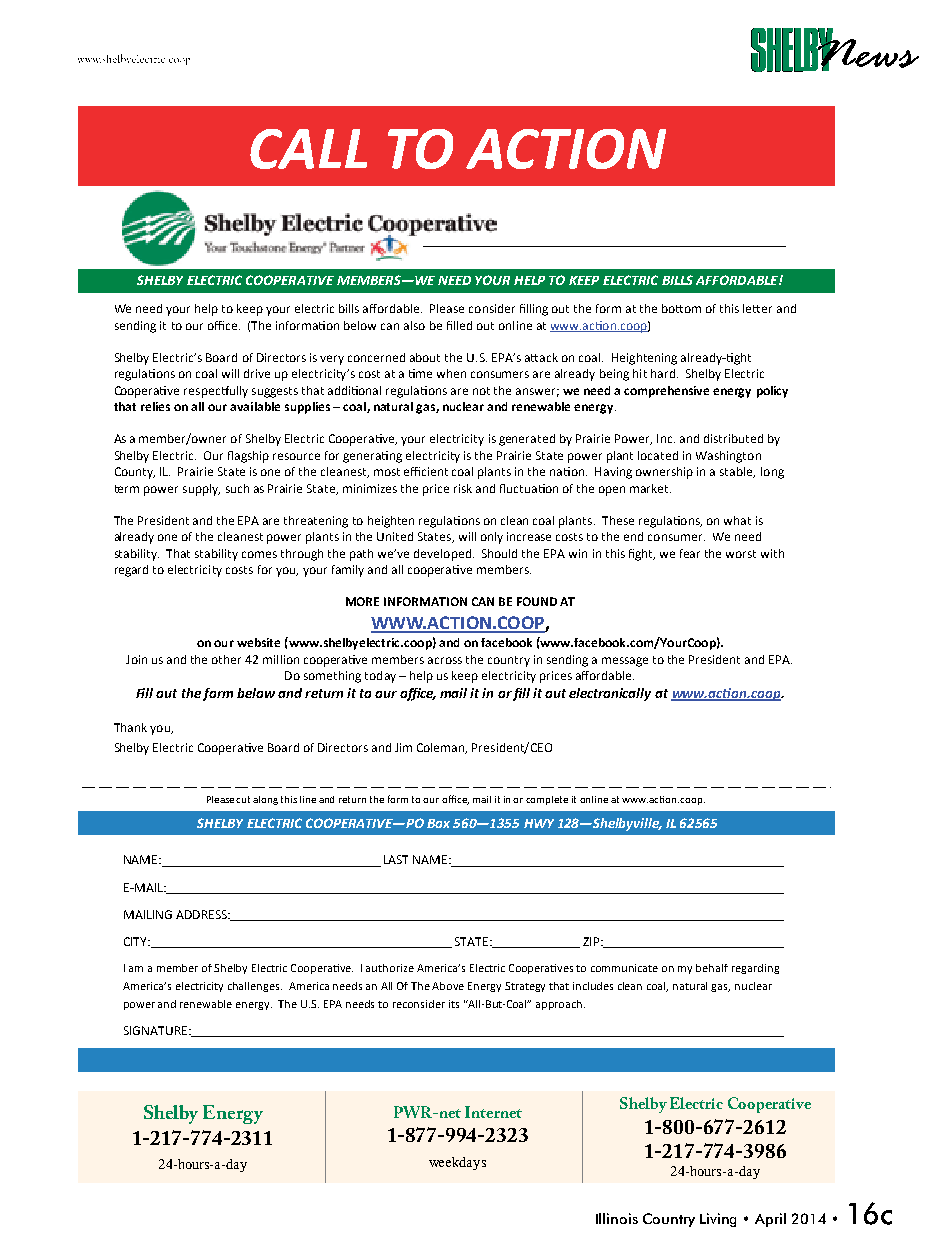 This screenshot has height=1260, width=952. Describe the element at coordinates (457, 1163) in the screenshot. I see `weekdays` at that location.
